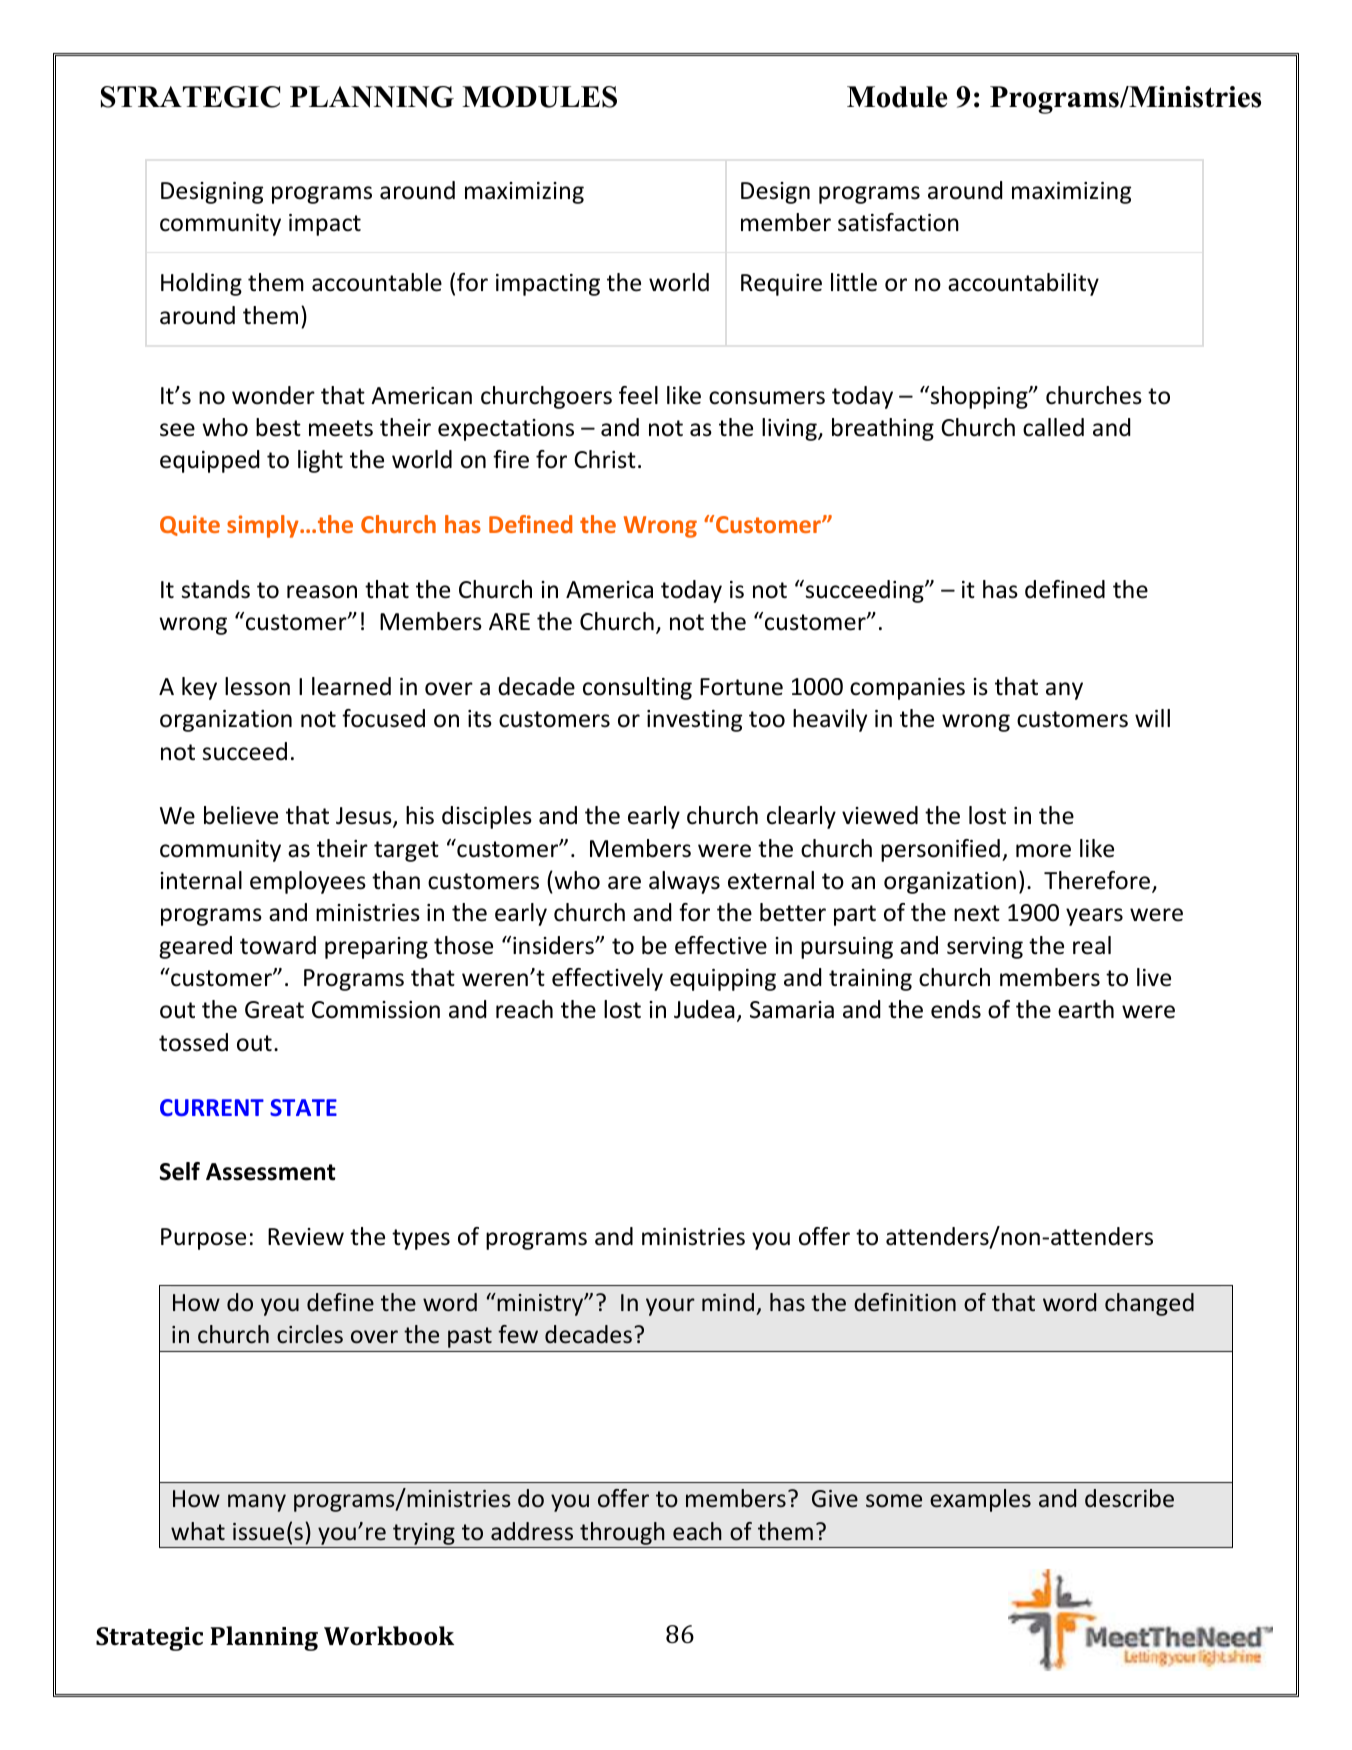  Describe the element at coordinates (270, 1172) in the screenshot. I see `Assessment` at that location.
